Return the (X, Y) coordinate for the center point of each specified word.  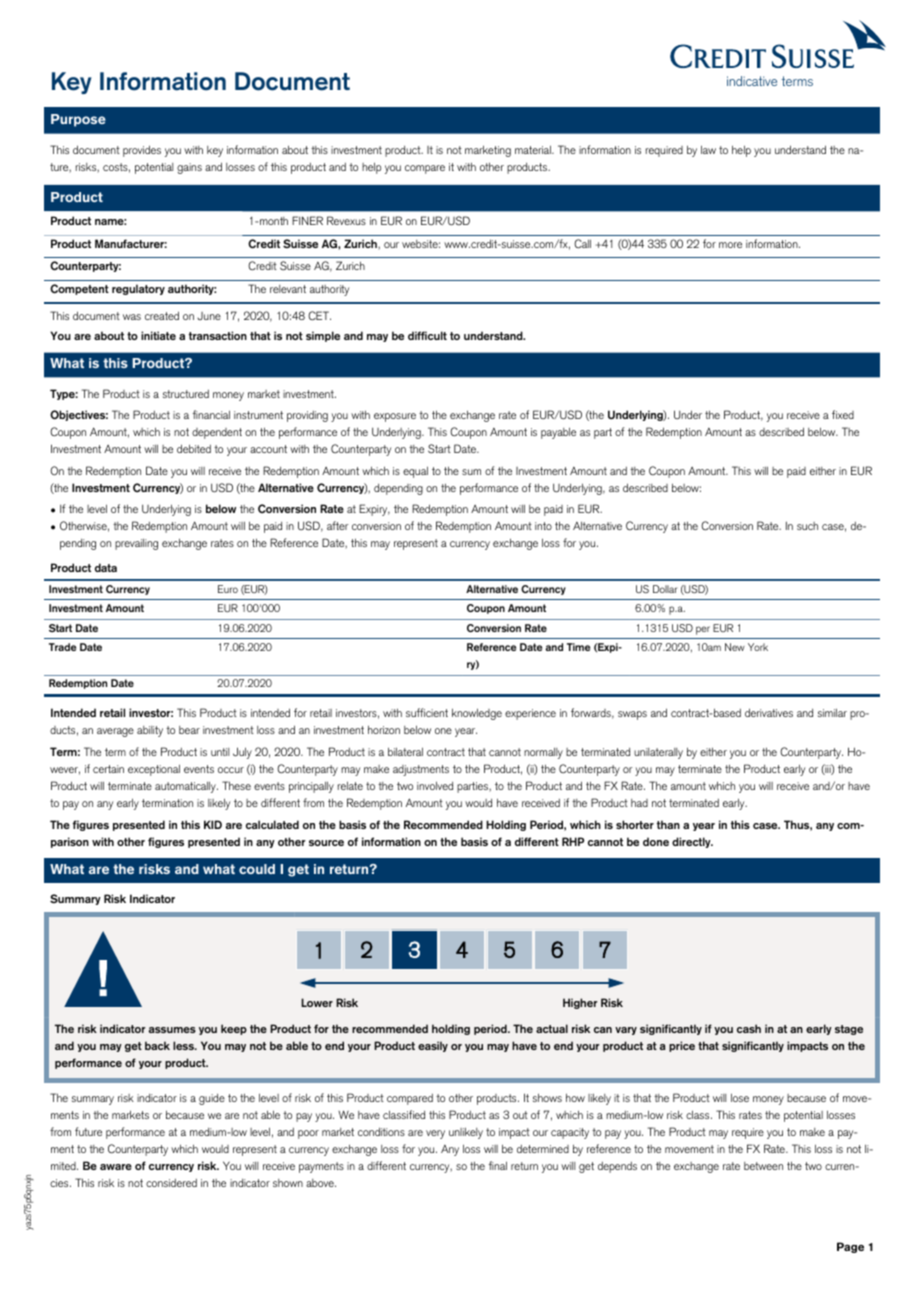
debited (194, 448)
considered (171, 1183)
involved (435, 785)
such (807, 526)
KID (213, 824)
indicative (752, 81)
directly (692, 842)
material (534, 149)
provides (142, 151)
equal (415, 472)
